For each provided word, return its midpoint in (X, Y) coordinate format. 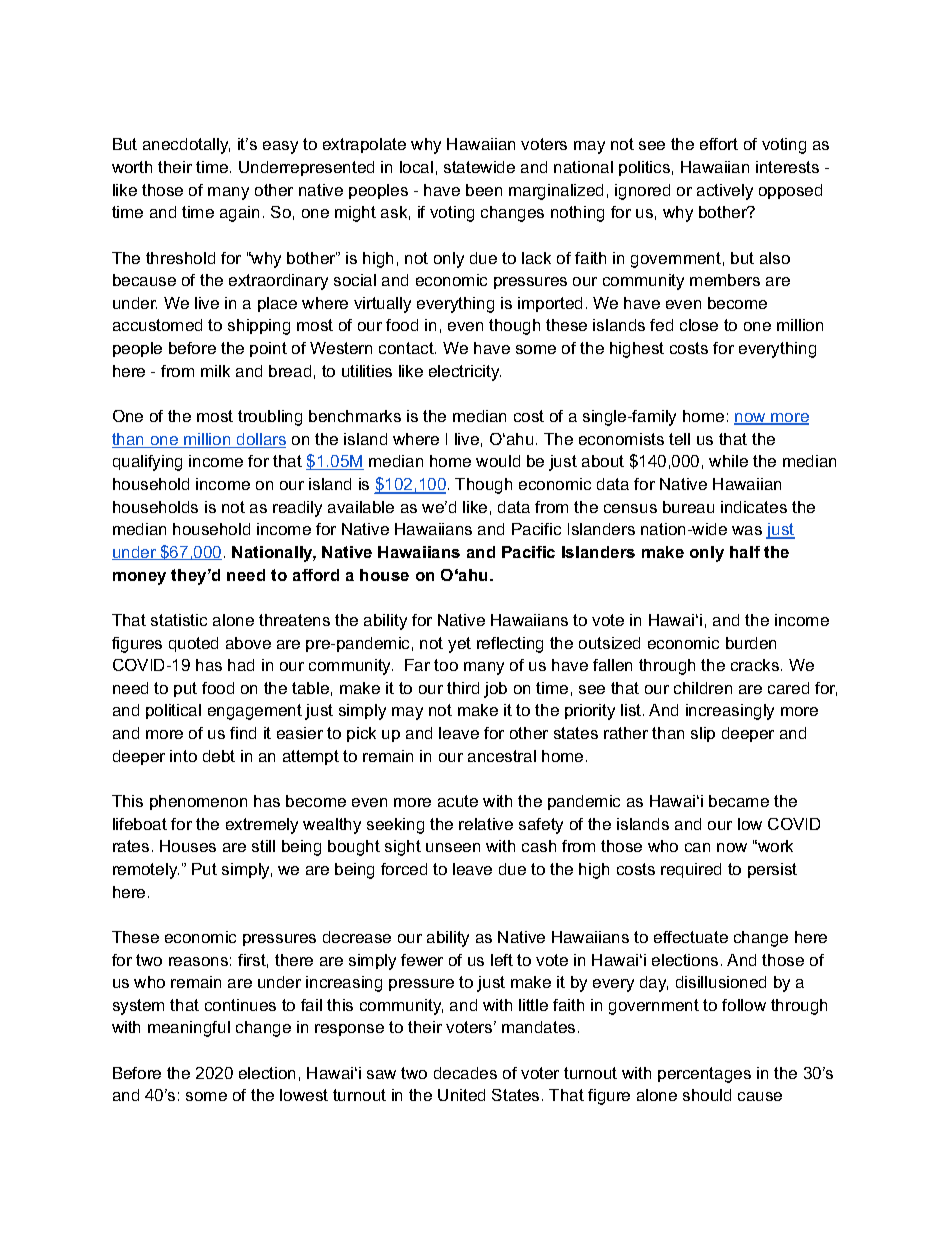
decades (465, 1073)
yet (459, 645)
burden (751, 643)
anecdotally (186, 146)
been (484, 190)
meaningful (189, 1029)
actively (725, 192)
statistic (179, 620)
